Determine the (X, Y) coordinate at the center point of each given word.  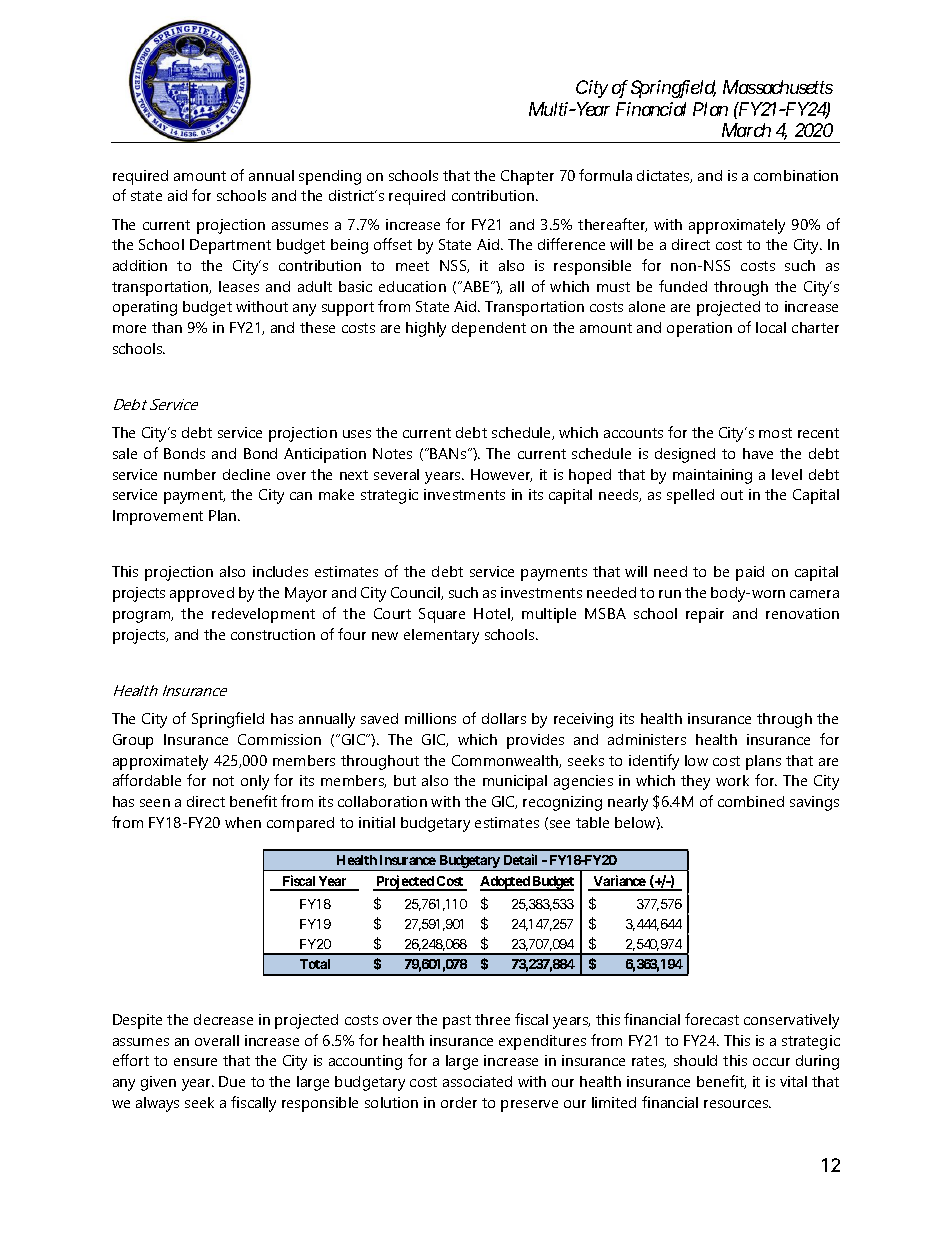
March (746, 130)
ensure (195, 1062)
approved (202, 594)
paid (750, 573)
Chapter (527, 177)
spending (330, 177)
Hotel (493, 614)
